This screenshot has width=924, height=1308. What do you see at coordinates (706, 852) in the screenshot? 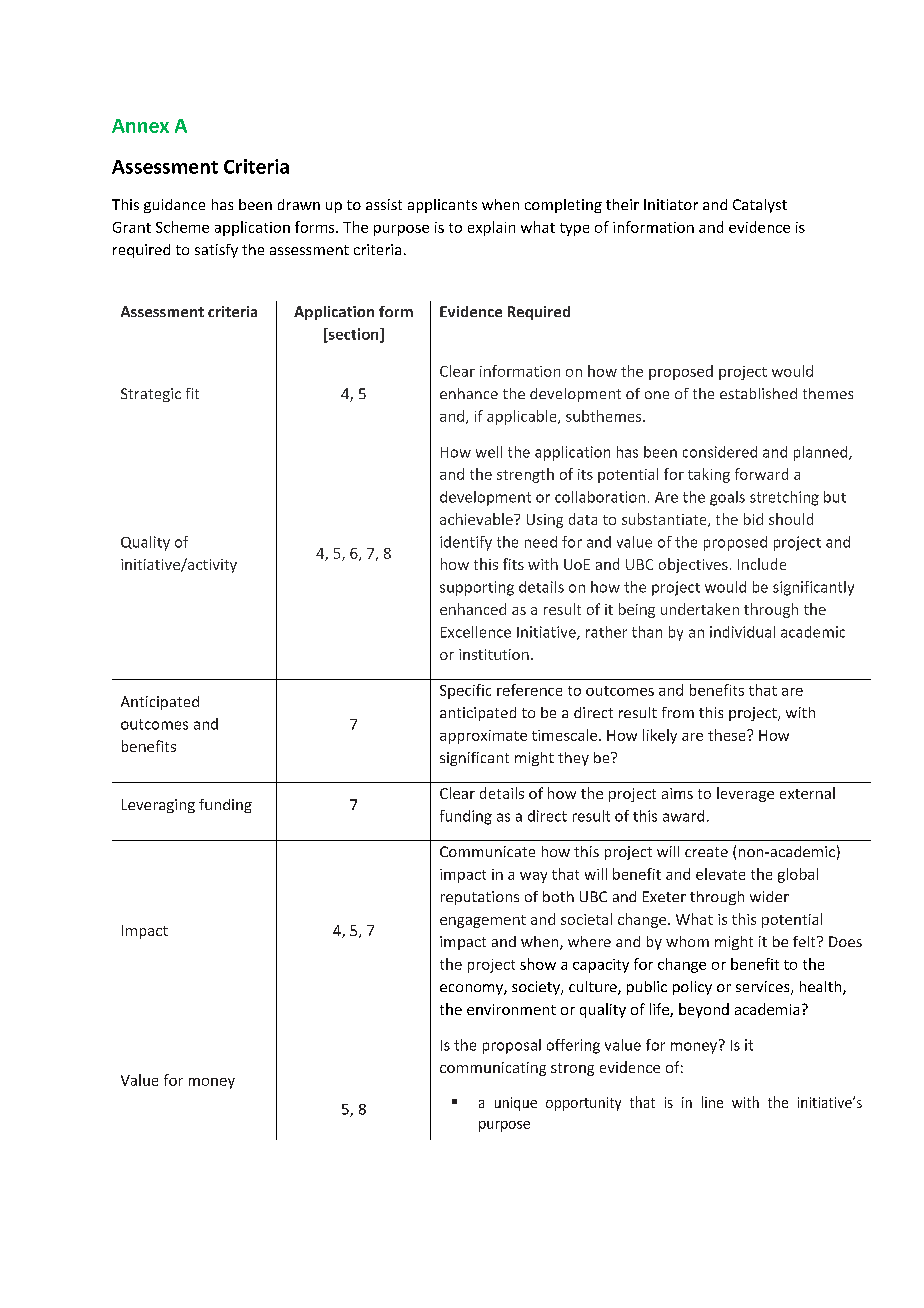
I see `create` at bounding box center [706, 852].
